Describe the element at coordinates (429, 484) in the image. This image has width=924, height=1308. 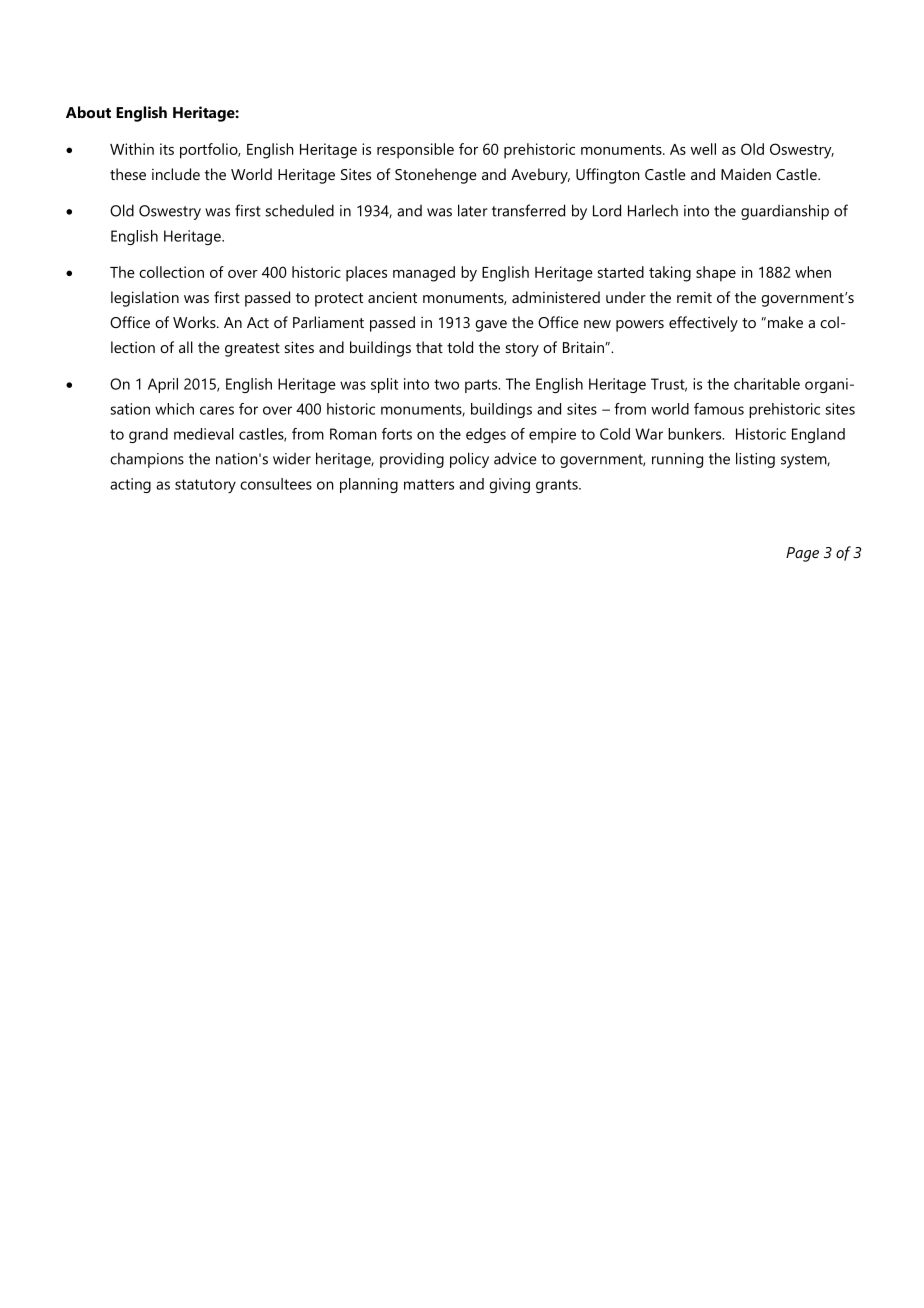
I see `matters` at that location.
